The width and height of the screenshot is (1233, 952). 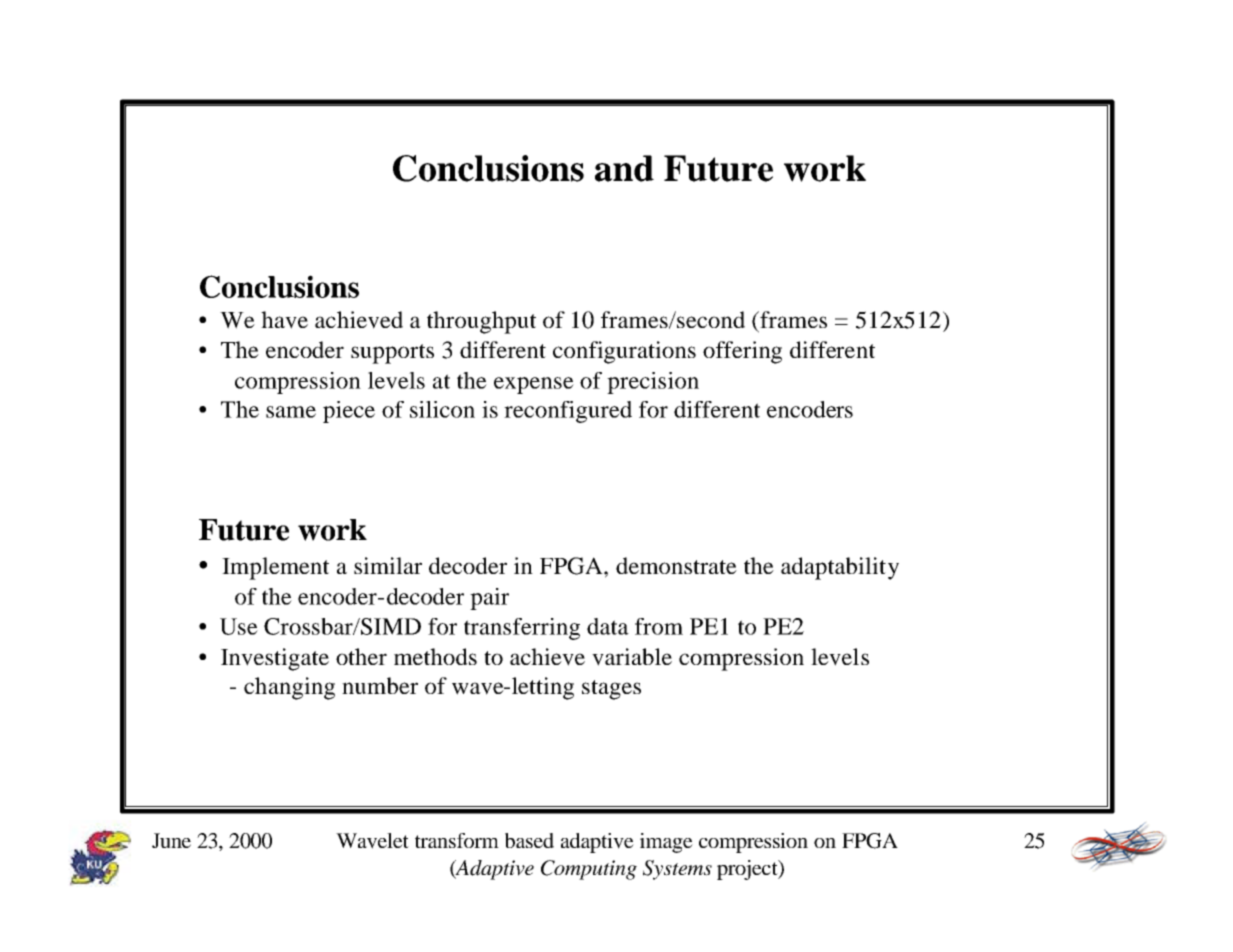 I want to click on and, so click(x=624, y=168).
